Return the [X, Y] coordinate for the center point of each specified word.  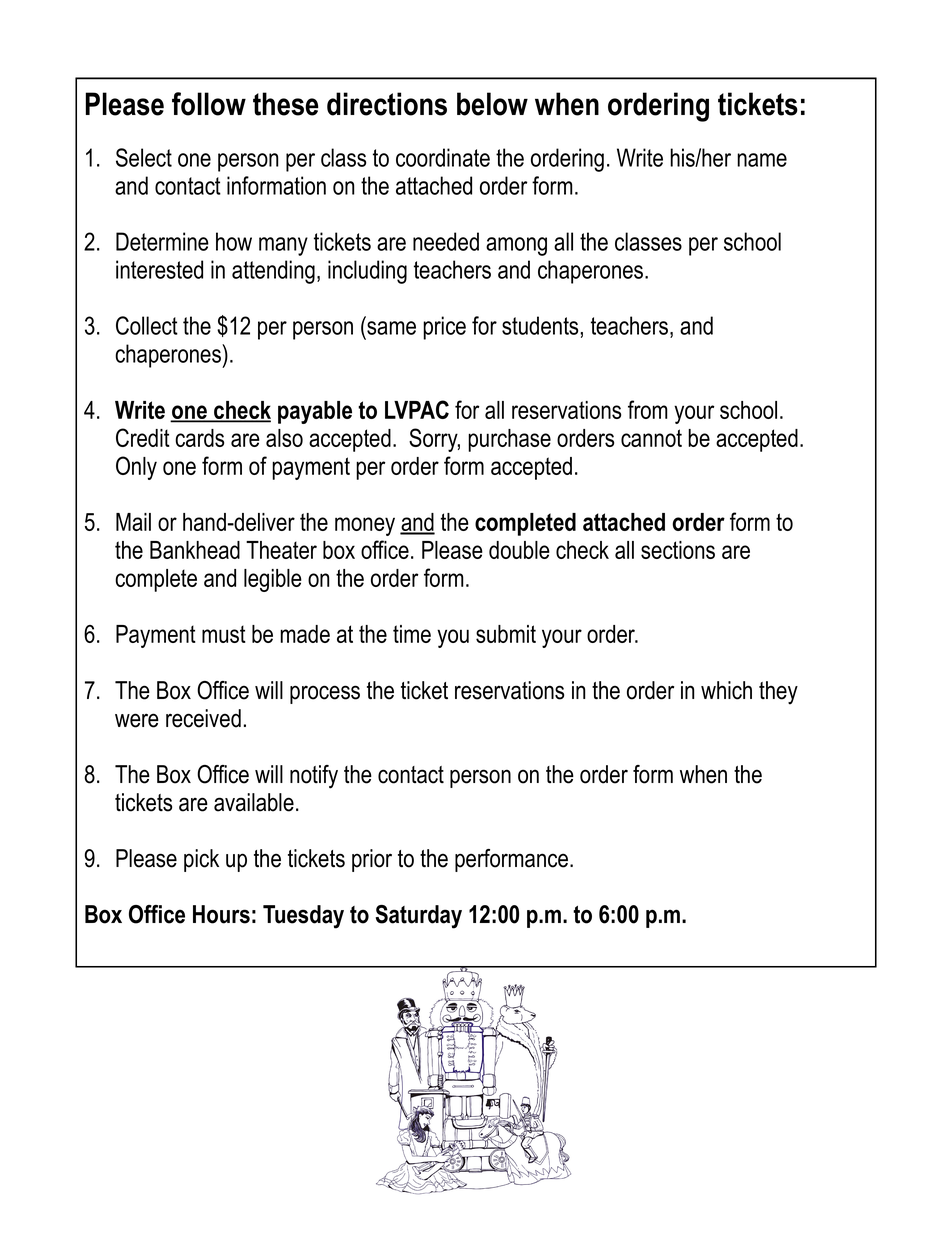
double [519, 550]
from [648, 409]
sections [678, 550]
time [412, 634]
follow [209, 104]
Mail [133, 522]
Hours [221, 914]
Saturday [419, 917]
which [726, 690]
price [444, 328]
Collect [147, 325]
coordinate [443, 157]
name [762, 160]
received [203, 718]
